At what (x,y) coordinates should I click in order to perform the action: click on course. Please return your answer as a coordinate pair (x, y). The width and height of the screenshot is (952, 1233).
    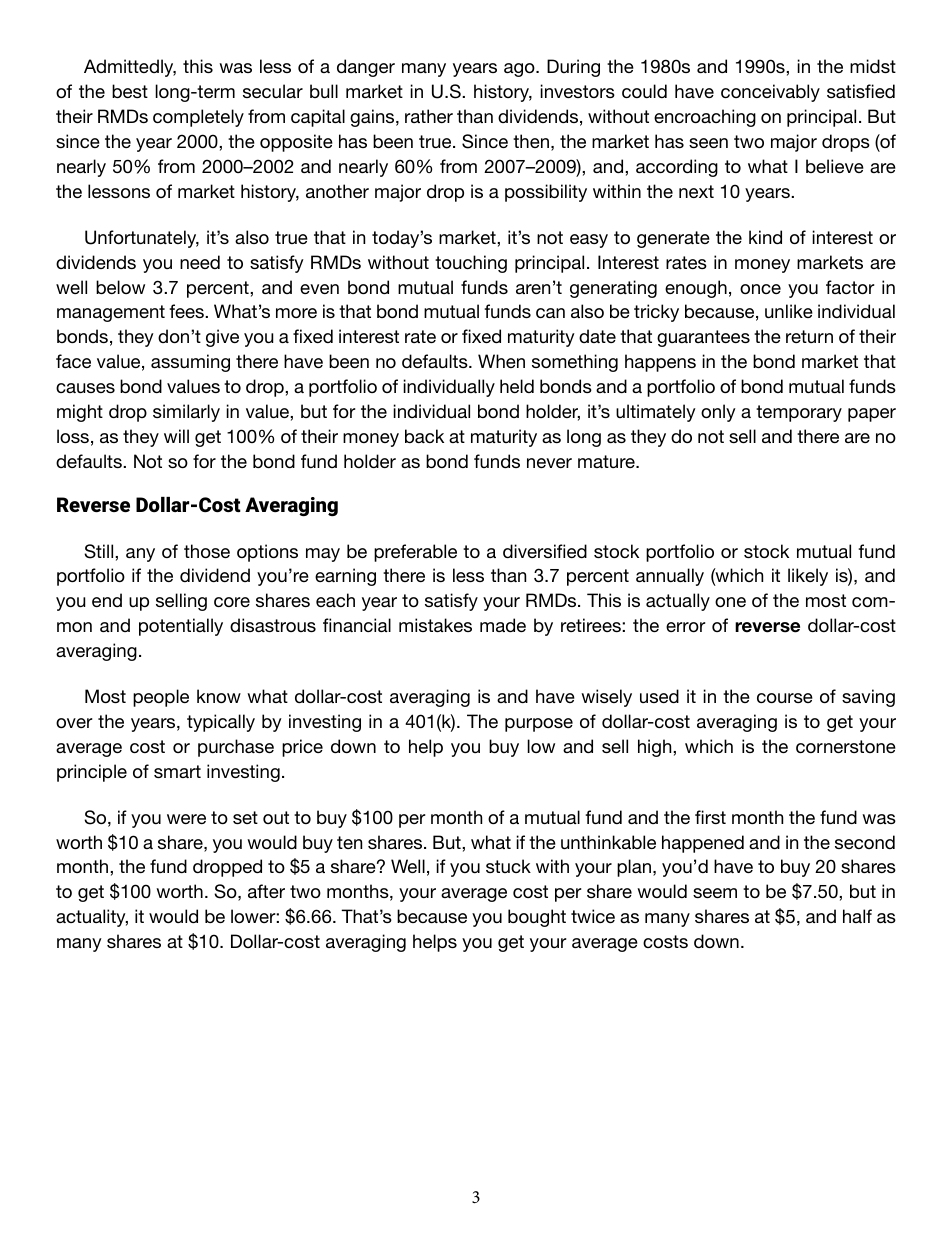
    Looking at the image, I should click on (785, 698).
